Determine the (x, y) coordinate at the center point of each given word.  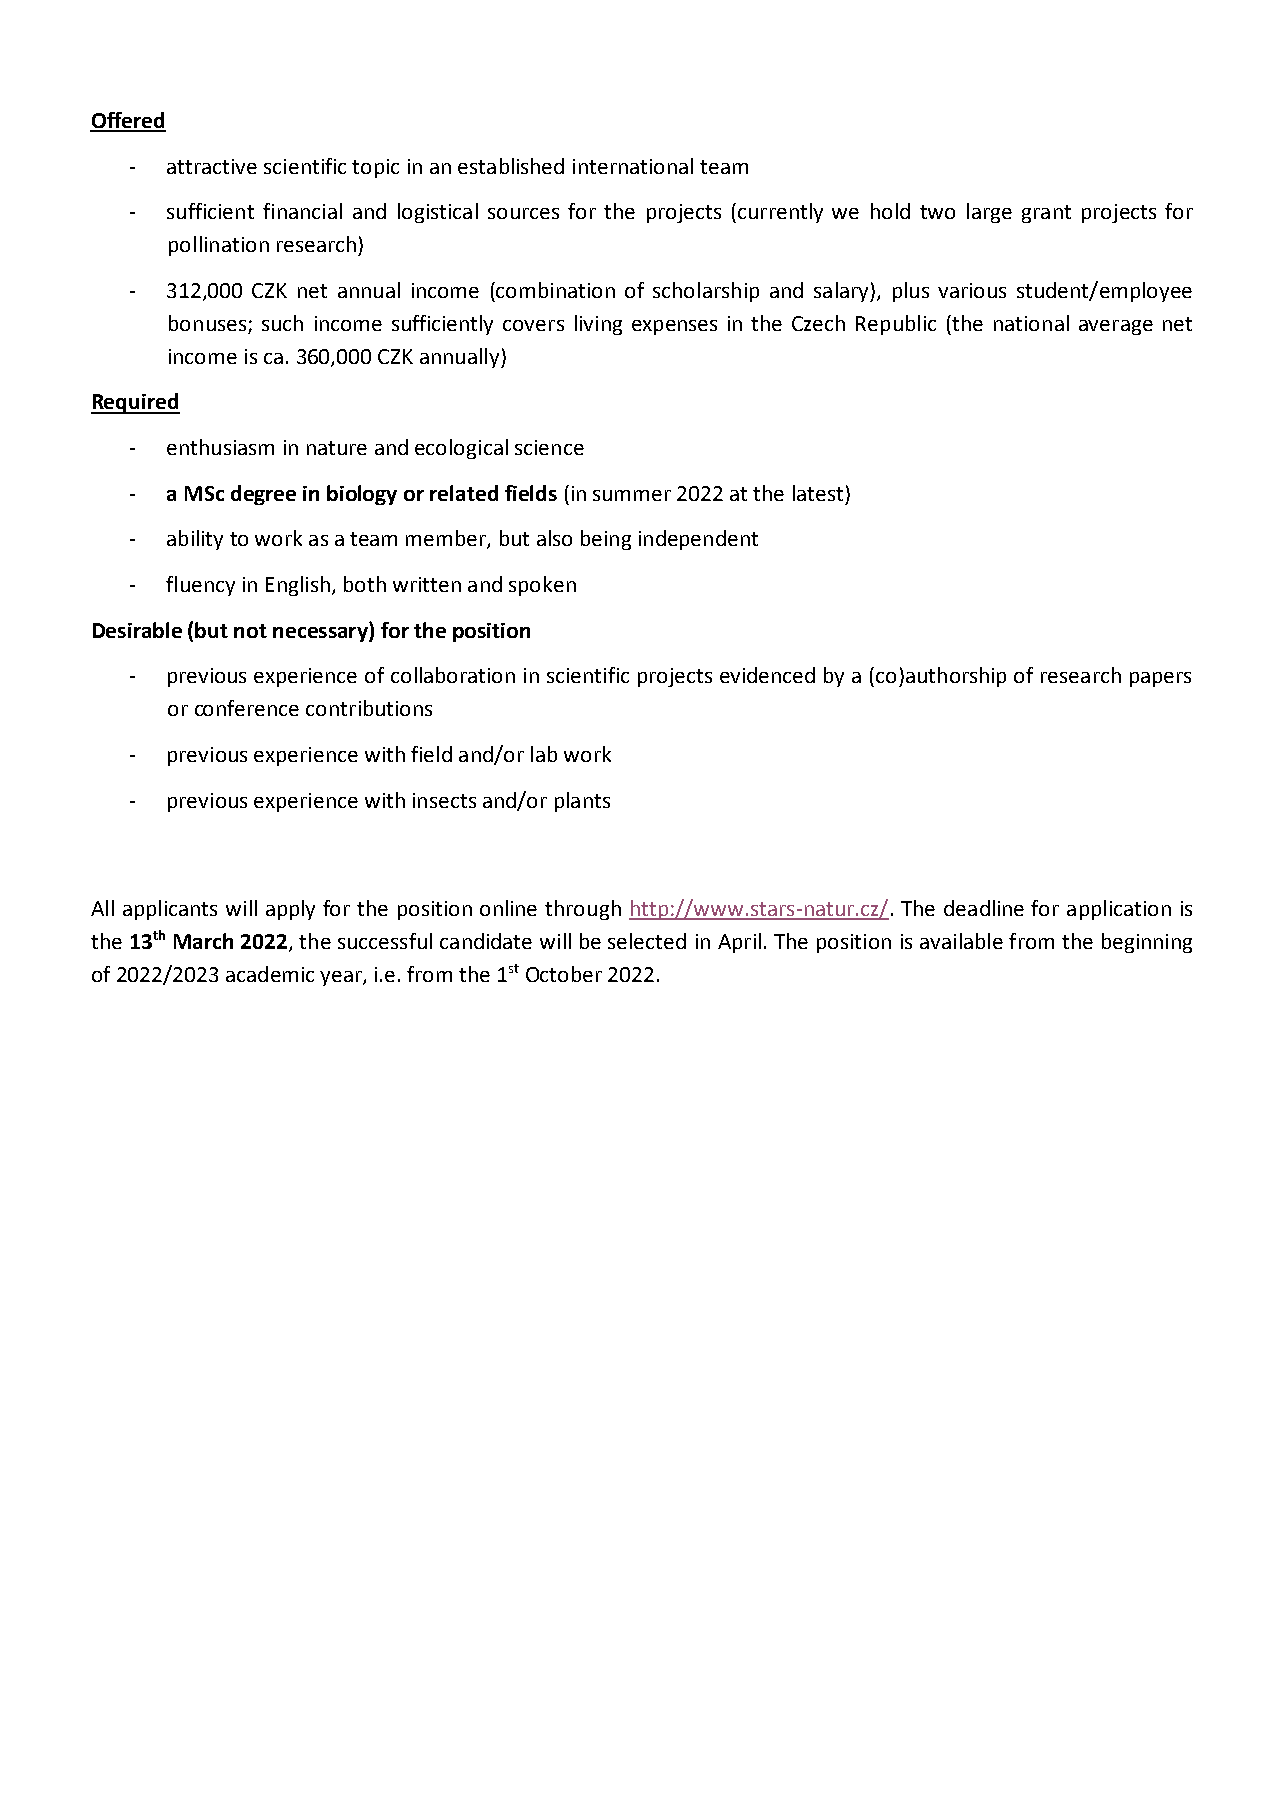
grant (1046, 214)
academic (270, 974)
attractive (212, 166)
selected (647, 941)
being (606, 540)
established (511, 166)
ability (195, 540)
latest (818, 493)
